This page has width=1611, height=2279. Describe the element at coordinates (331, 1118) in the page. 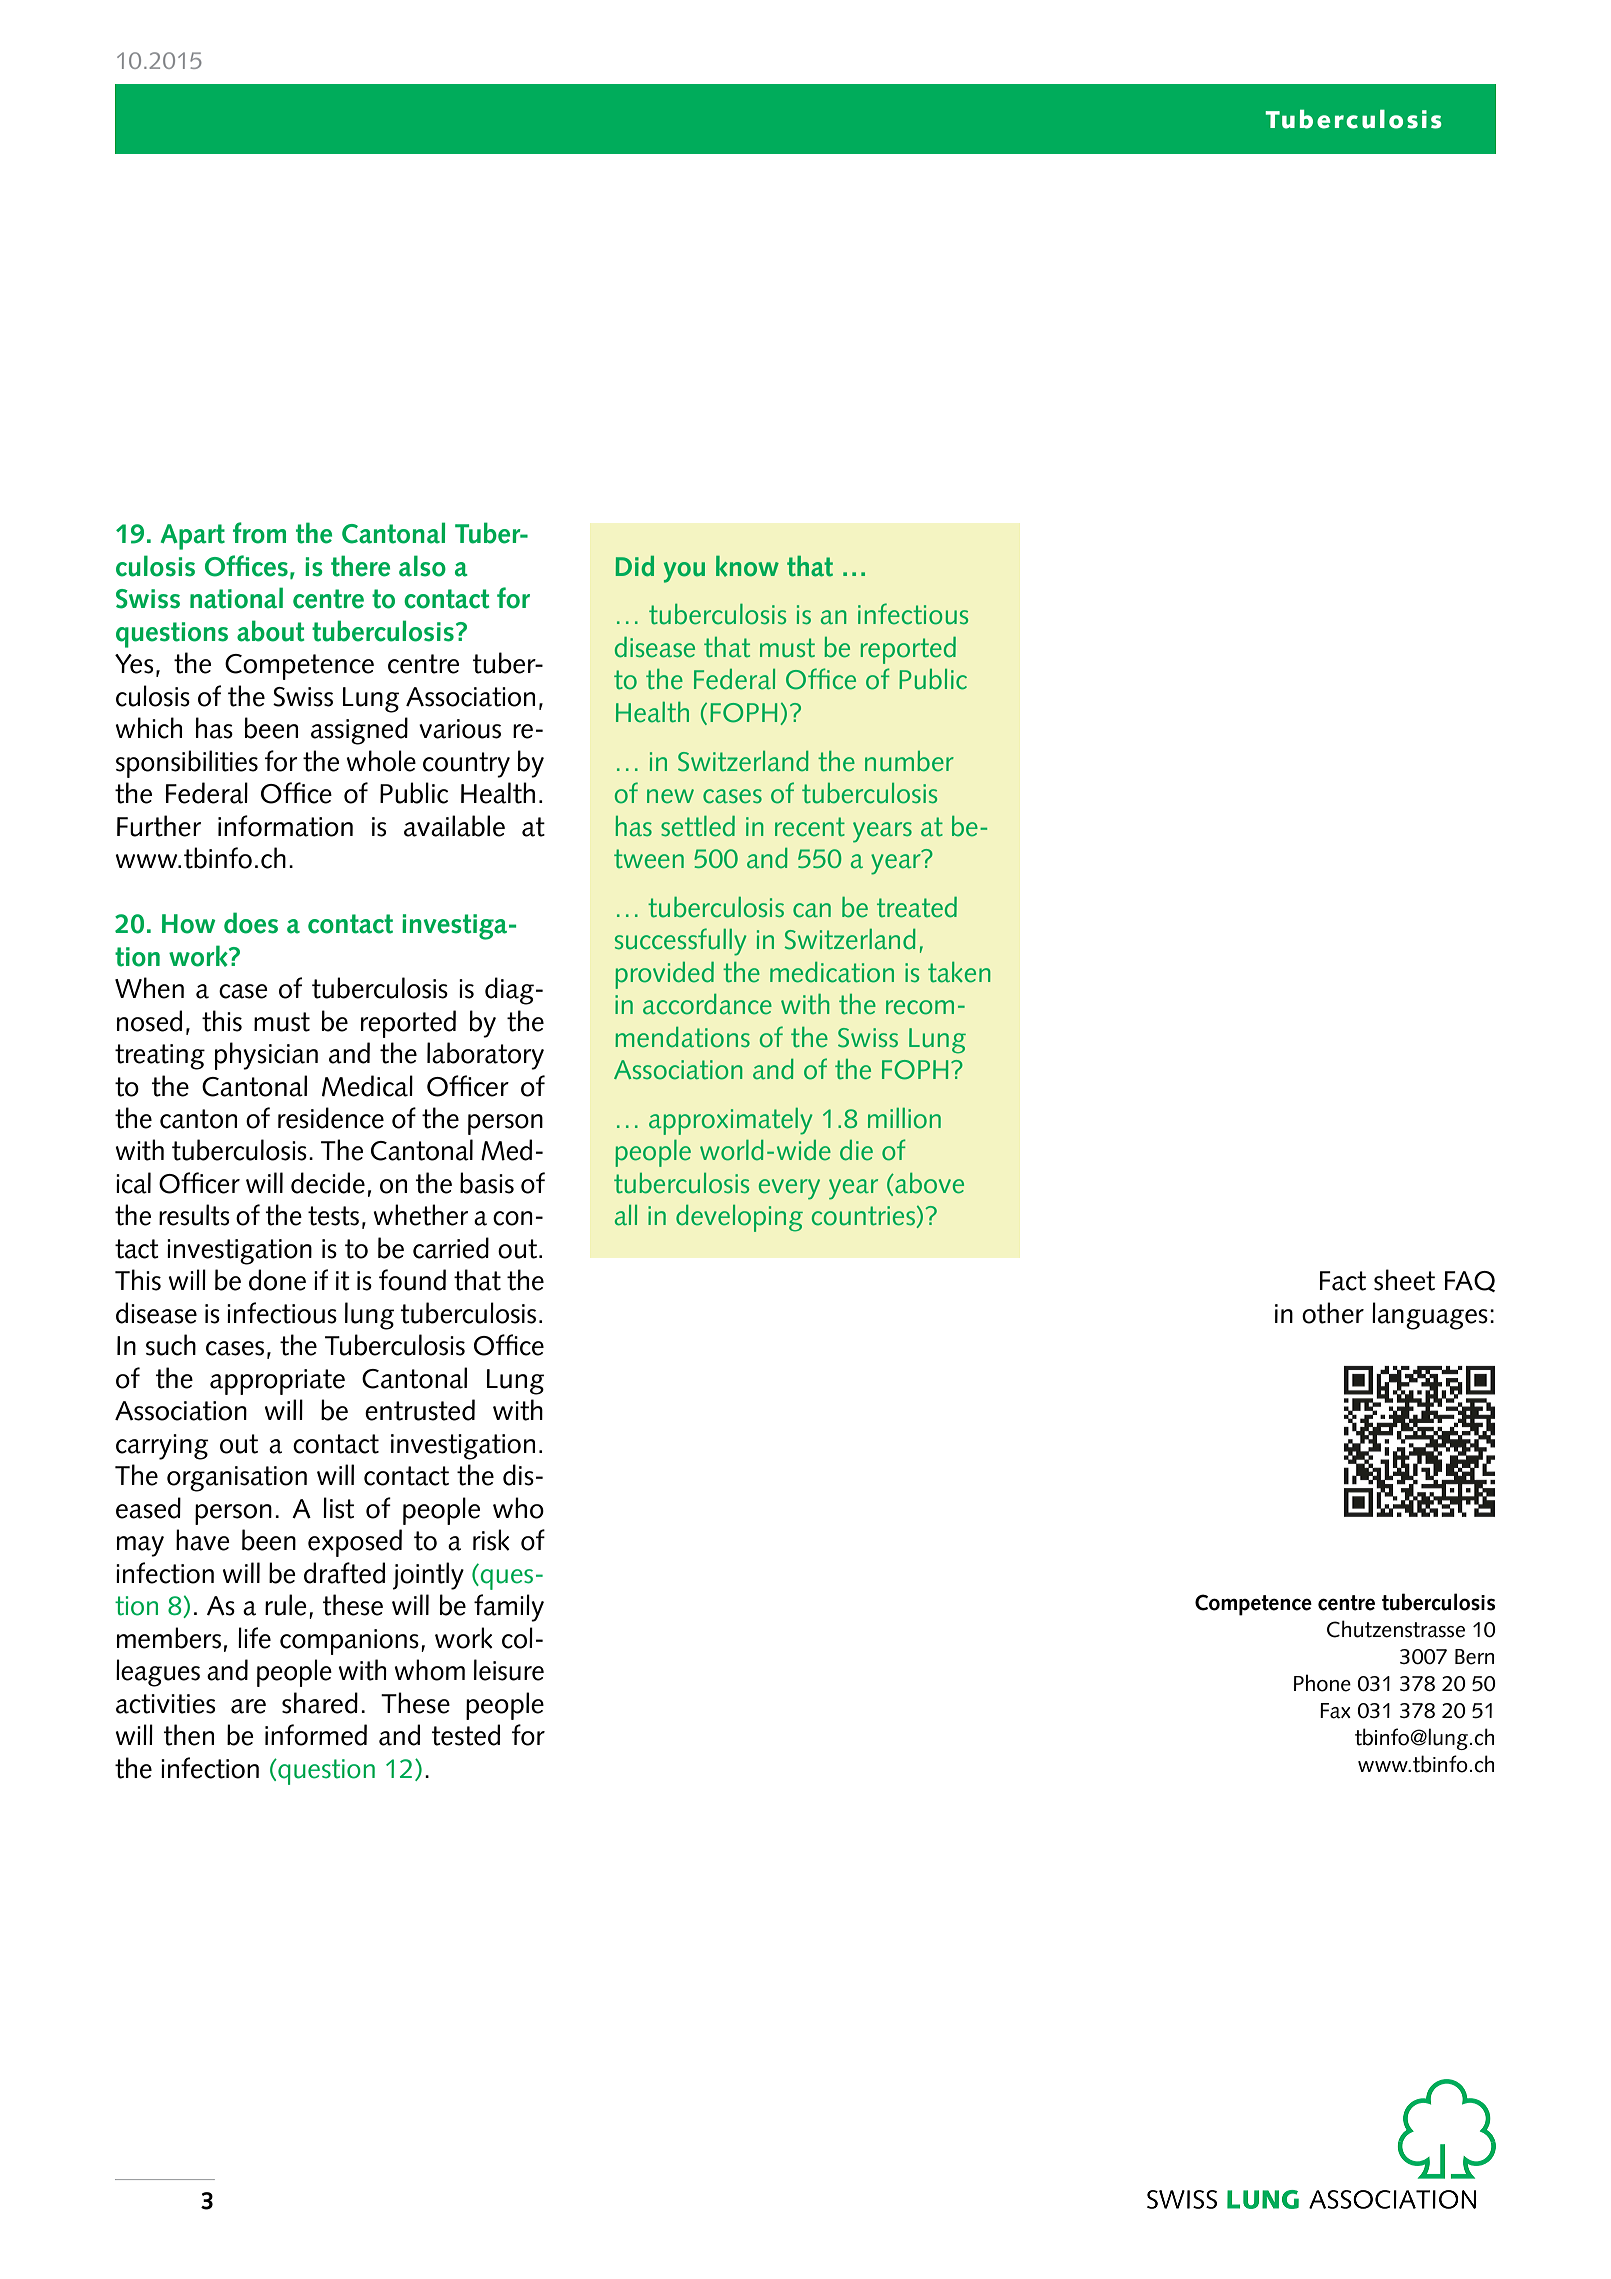

I see `residence` at that location.
